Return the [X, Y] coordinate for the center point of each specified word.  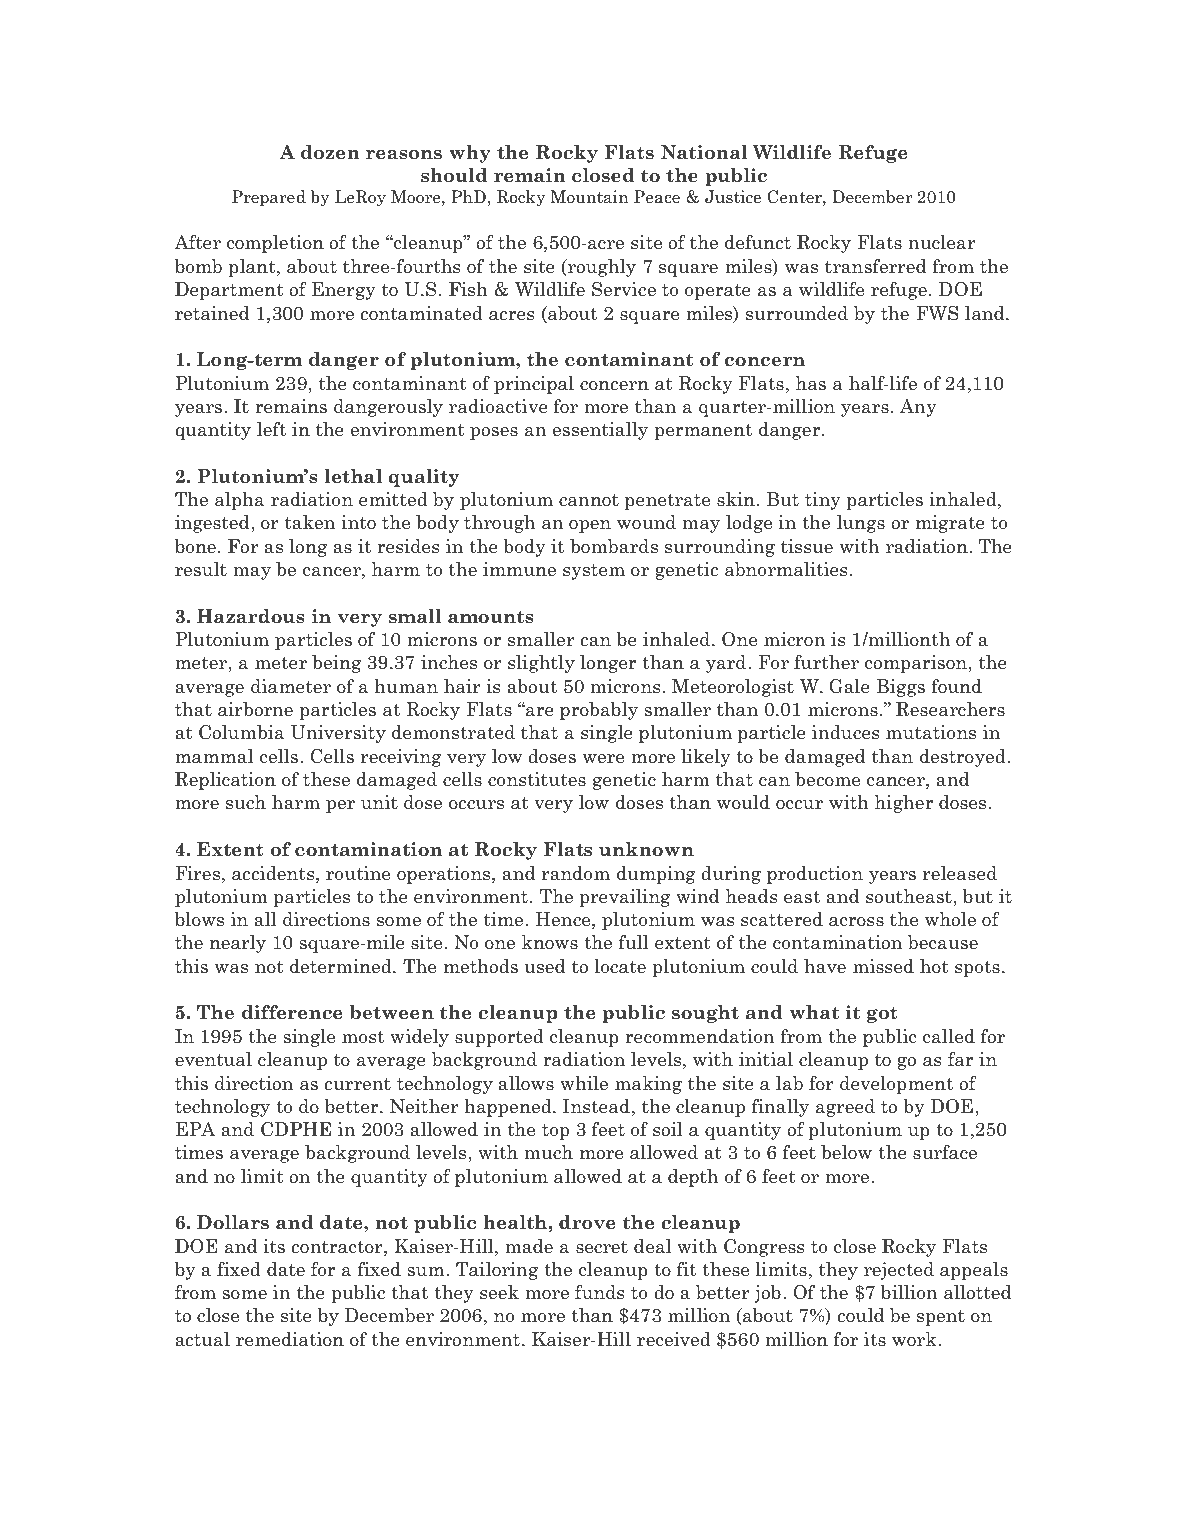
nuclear [942, 242]
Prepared [269, 198]
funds [600, 1292]
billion [909, 1292]
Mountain [589, 197]
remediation [290, 1339]
